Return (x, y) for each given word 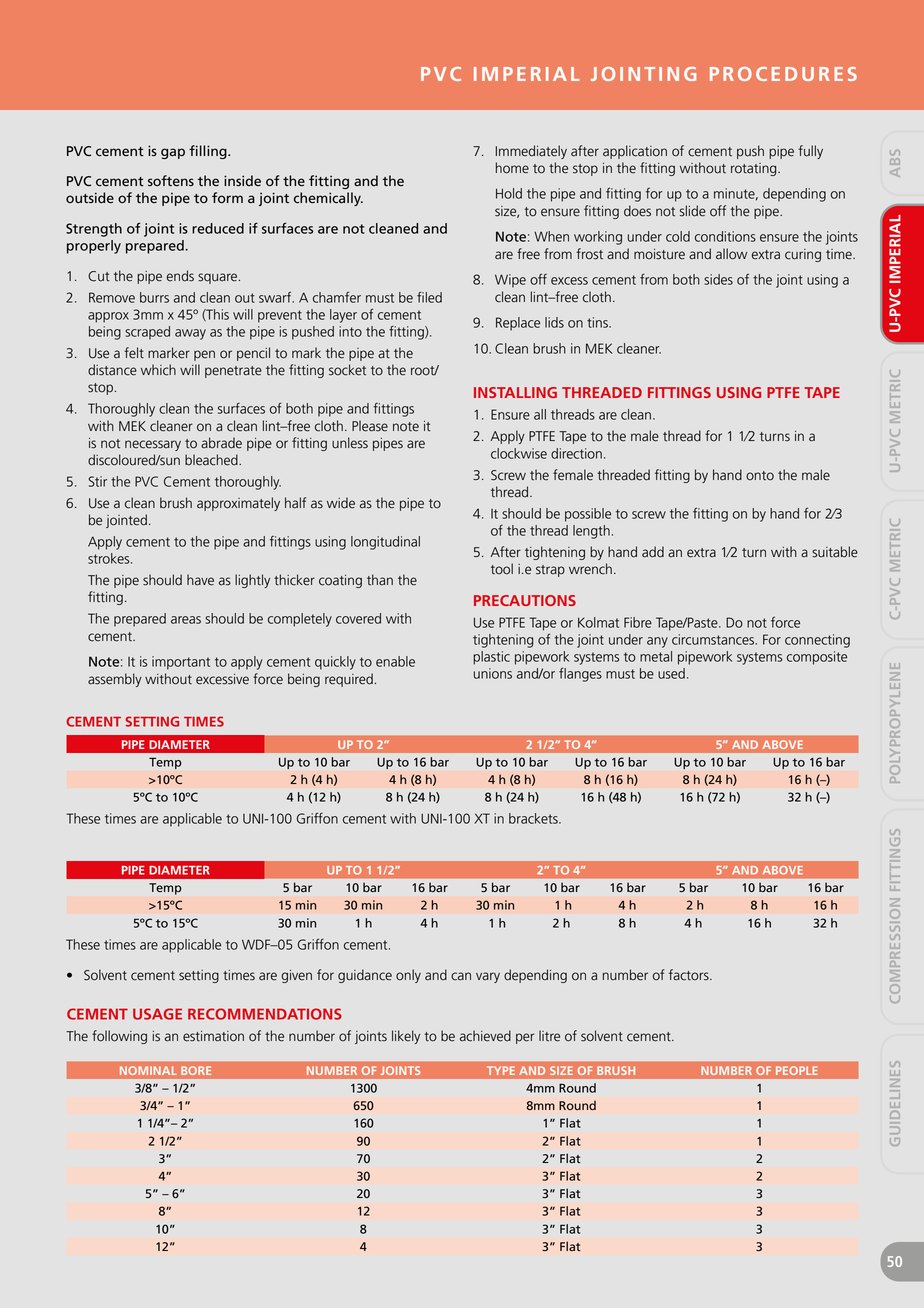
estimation (213, 1036)
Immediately (531, 152)
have (200, 580)
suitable (835, 552)
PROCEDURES (783, 74)
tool (502, 569)
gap (173, 153)
